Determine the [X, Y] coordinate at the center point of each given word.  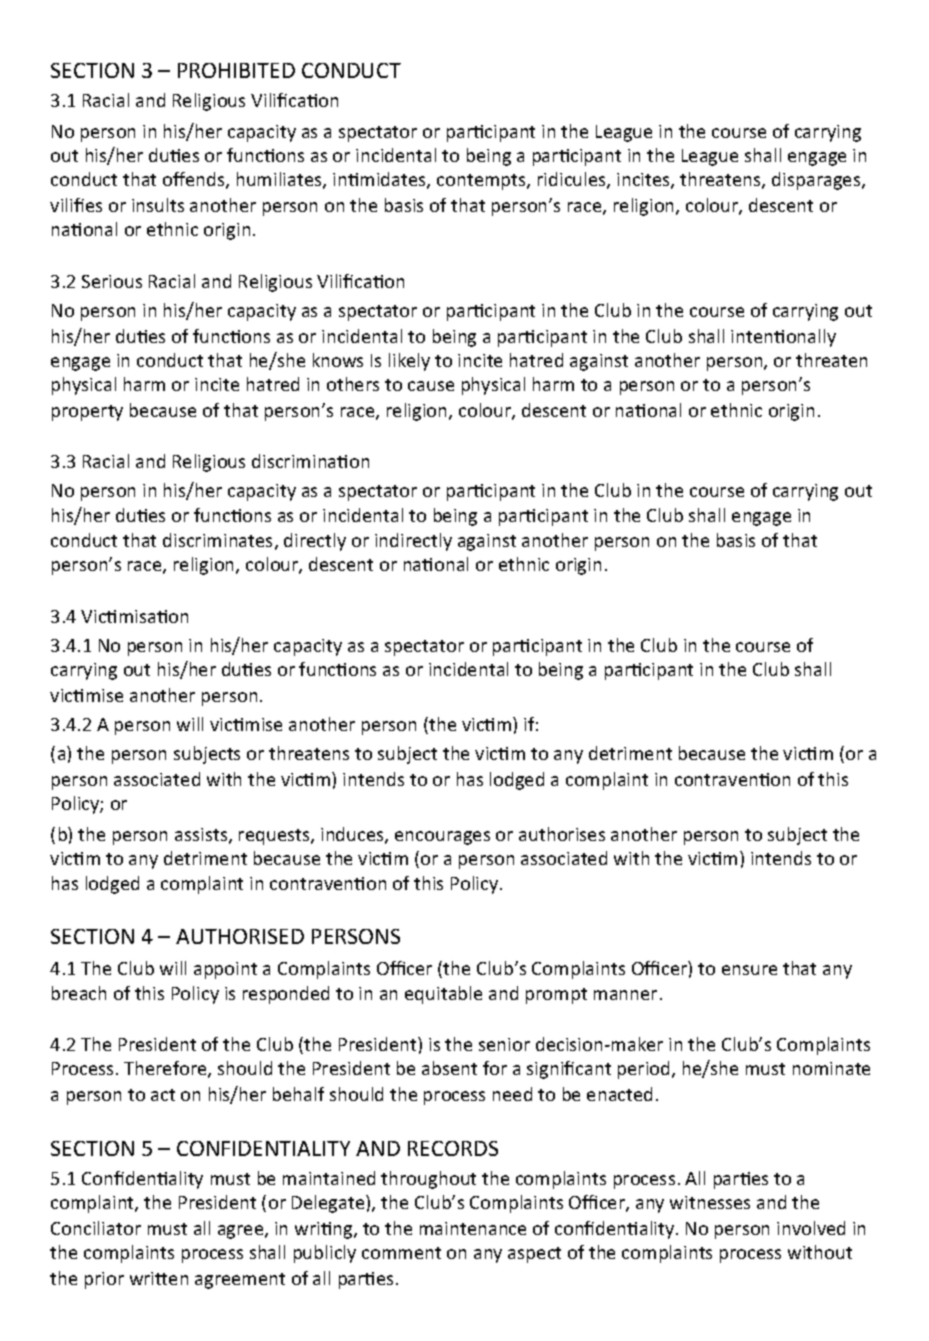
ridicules [573, 180]
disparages [817, 181]
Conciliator [96, 1228]
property [87, 413]
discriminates [219, 541]
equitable [443, 995]
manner [625, 995]
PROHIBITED [236, 70]
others [353, 384]
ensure [749, 970]
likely [409, 362]
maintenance [473, 1228]
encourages [442, 838]
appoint [225, 970]
